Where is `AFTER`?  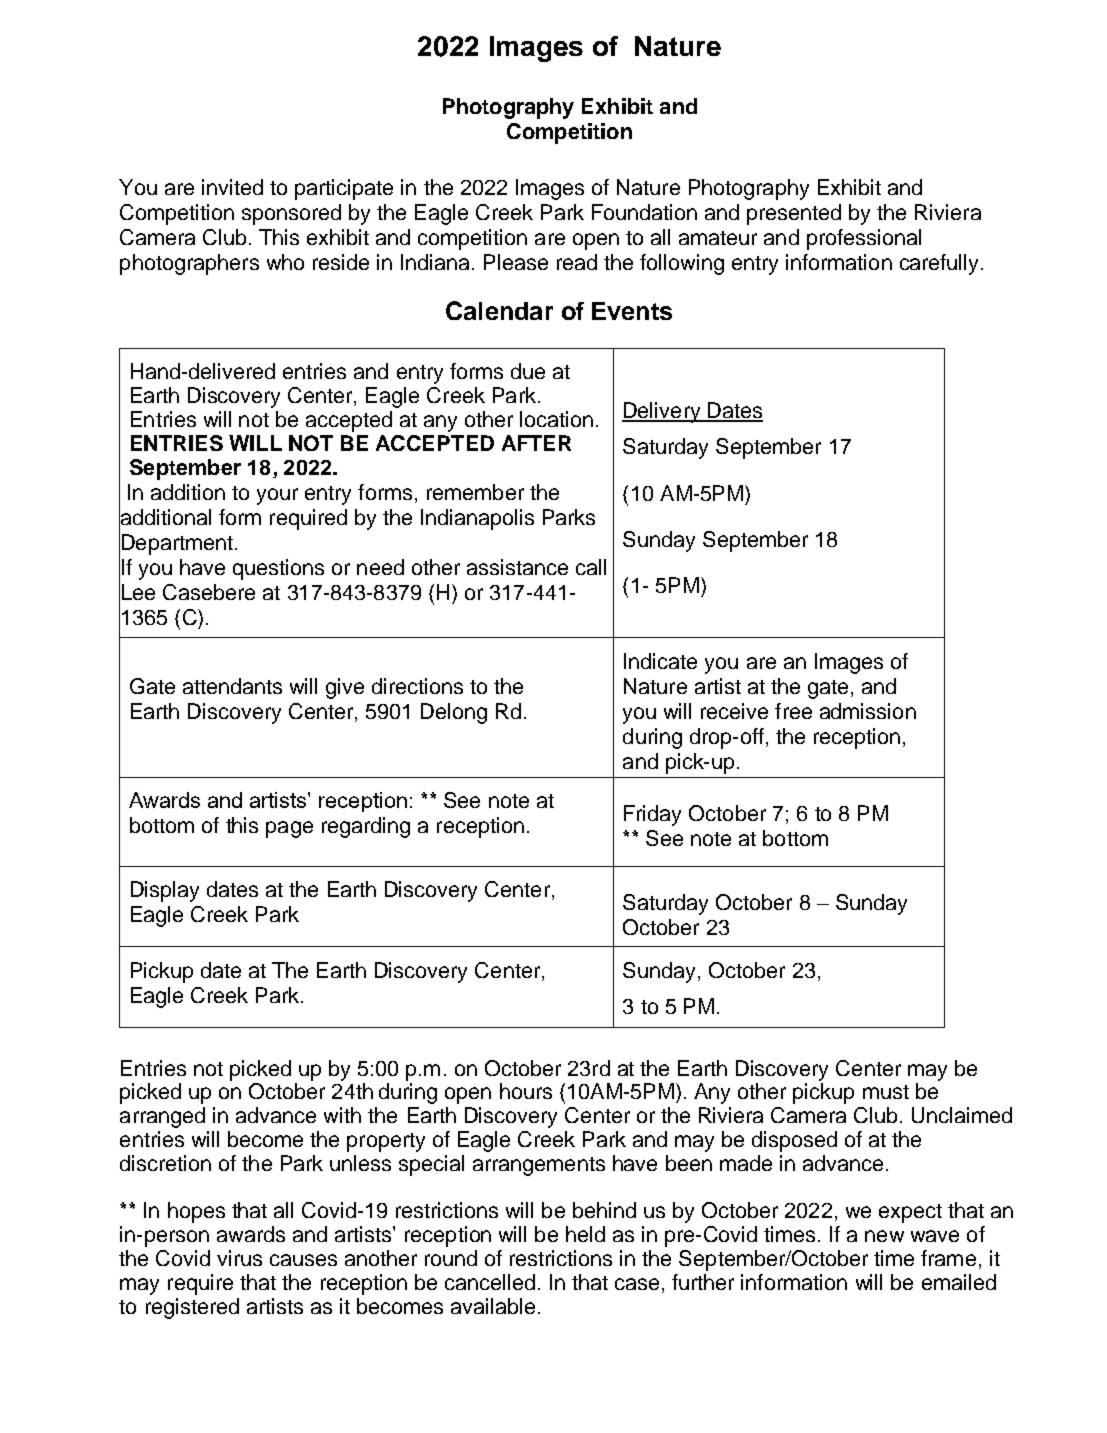
AFTER is located at coordinates (536, 443).
